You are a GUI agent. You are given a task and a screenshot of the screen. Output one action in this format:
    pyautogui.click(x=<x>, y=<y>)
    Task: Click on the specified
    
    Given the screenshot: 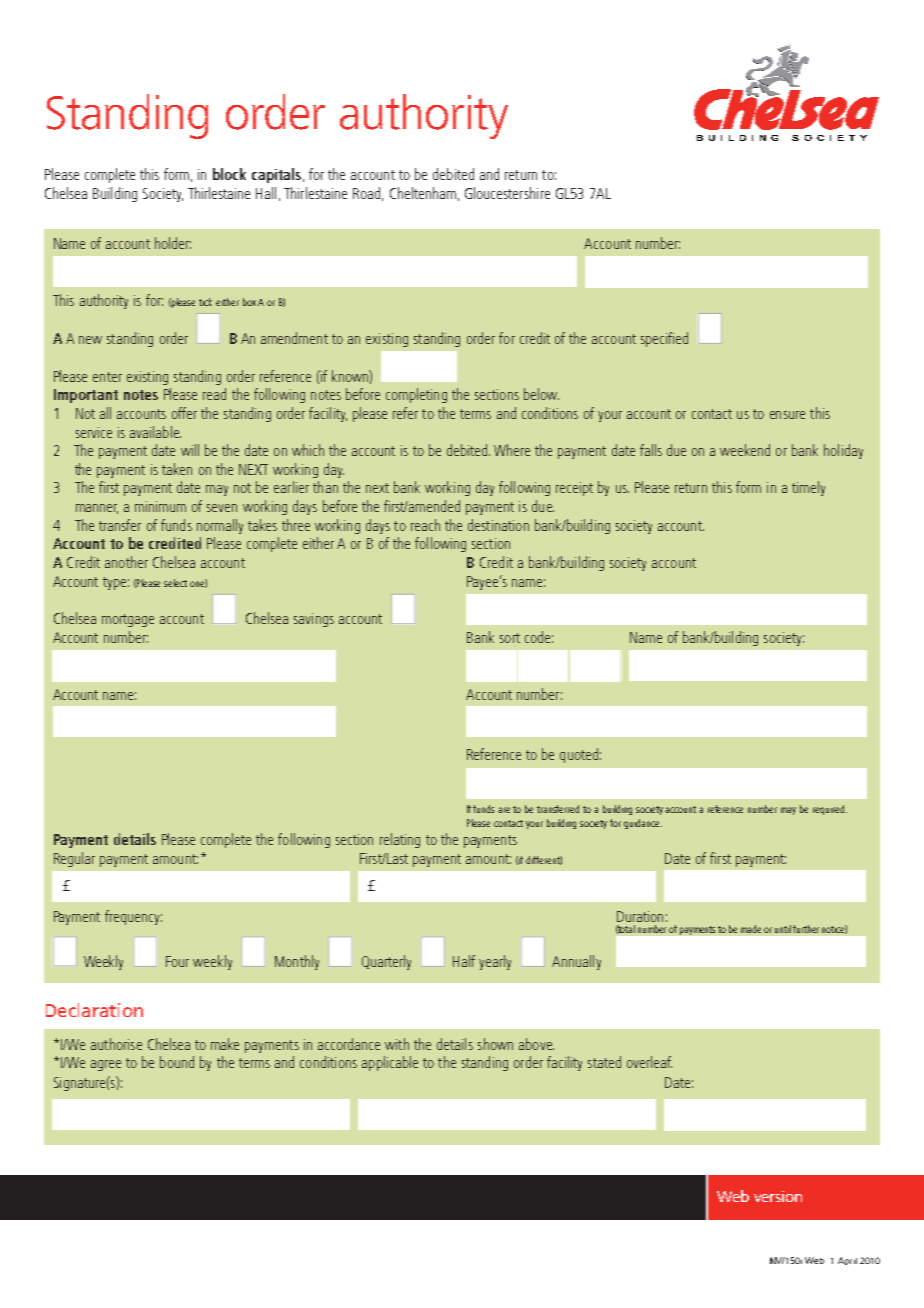 What is the action you would take?
    pyautogui.click(x=664, y=339)
